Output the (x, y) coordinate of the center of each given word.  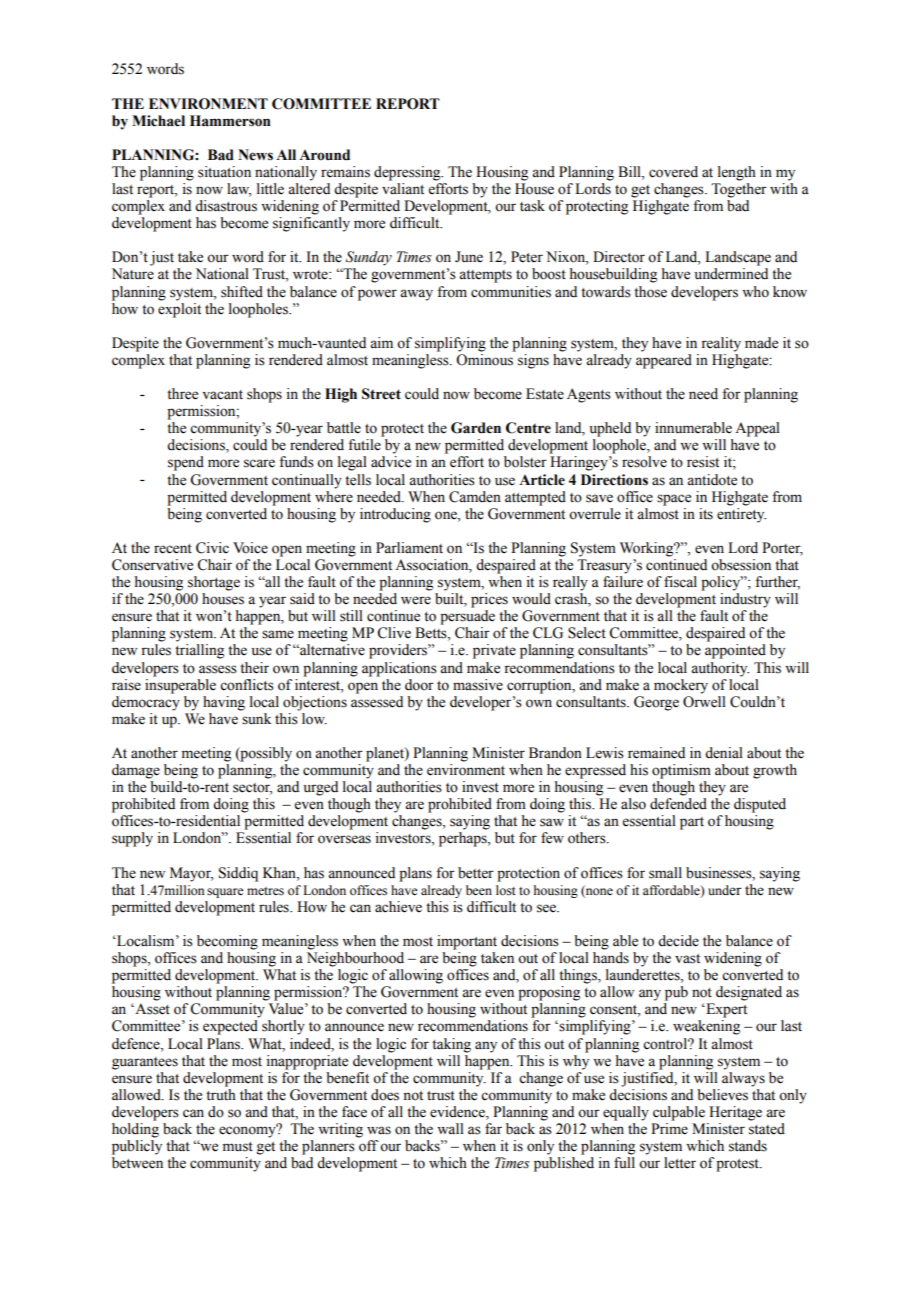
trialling (199, 651)
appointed (735, 651)
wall (450, 1129)
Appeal (757, 429)
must (238, 1147)
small (665, 873)
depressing (408, 173)
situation (224, 172)
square (225, 893)
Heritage (735, 1113)
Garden (476, 428)
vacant (222, 395)
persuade (467, 617)
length (737, 173)
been (479, 890)
